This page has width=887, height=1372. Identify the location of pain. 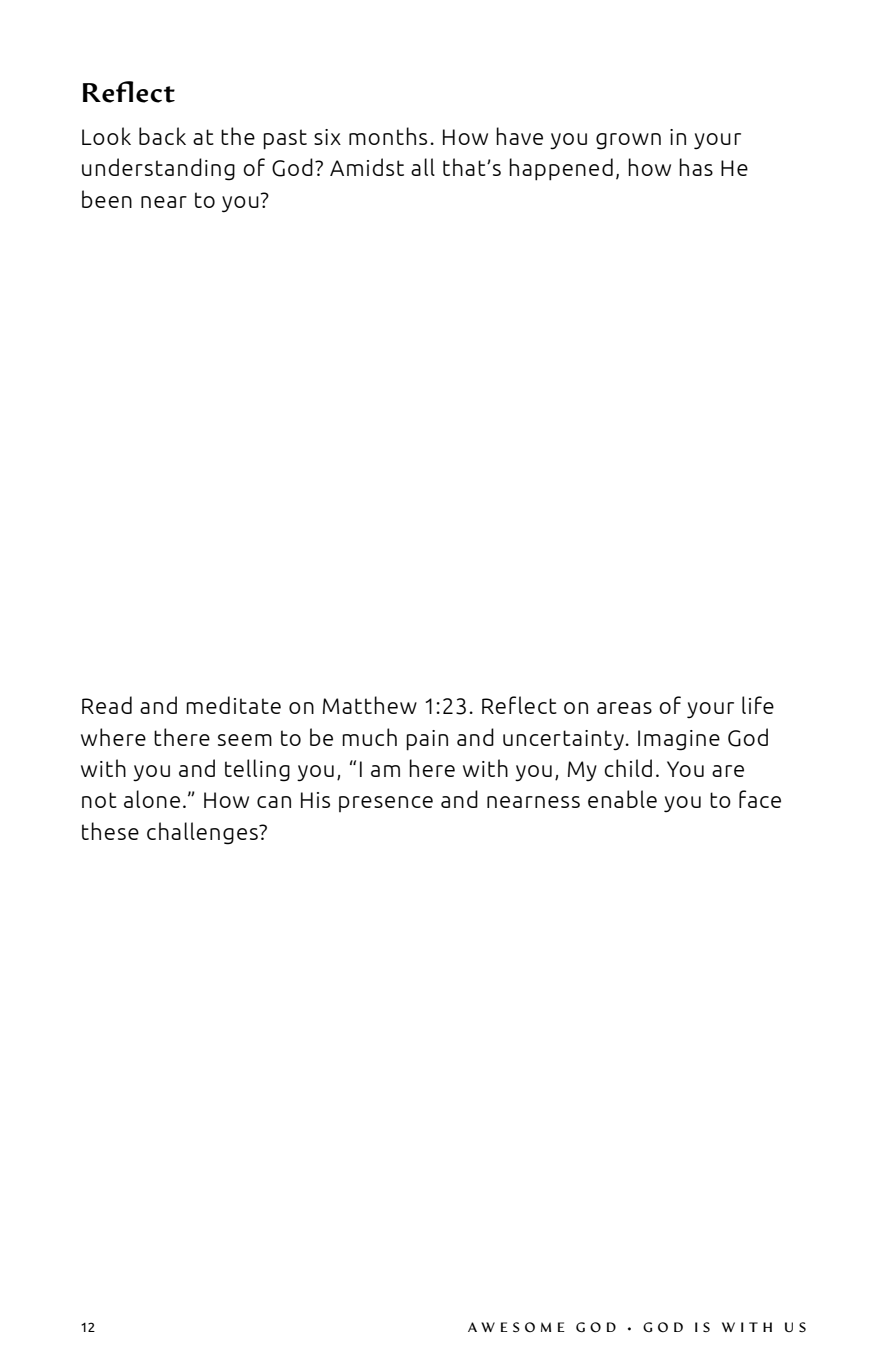
(427, 740).
